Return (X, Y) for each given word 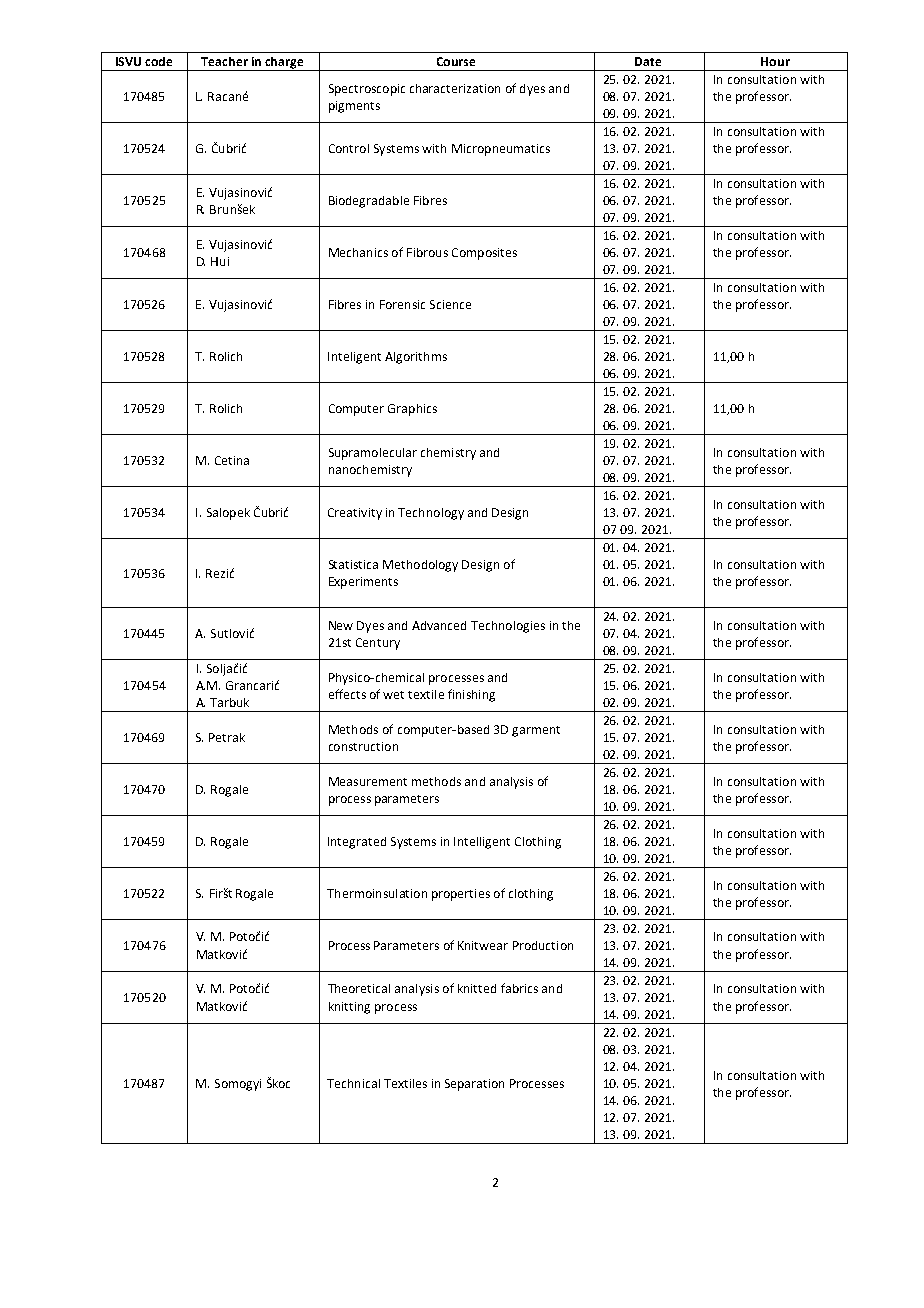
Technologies (508, 627)
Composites (484, 254)
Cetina (232, 460)
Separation (474, 1085)
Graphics (412, 410)
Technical (353, 1083)
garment (536, 731)
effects (347, 694)
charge (285, 64)
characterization (455, 88)
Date (648, 61)
